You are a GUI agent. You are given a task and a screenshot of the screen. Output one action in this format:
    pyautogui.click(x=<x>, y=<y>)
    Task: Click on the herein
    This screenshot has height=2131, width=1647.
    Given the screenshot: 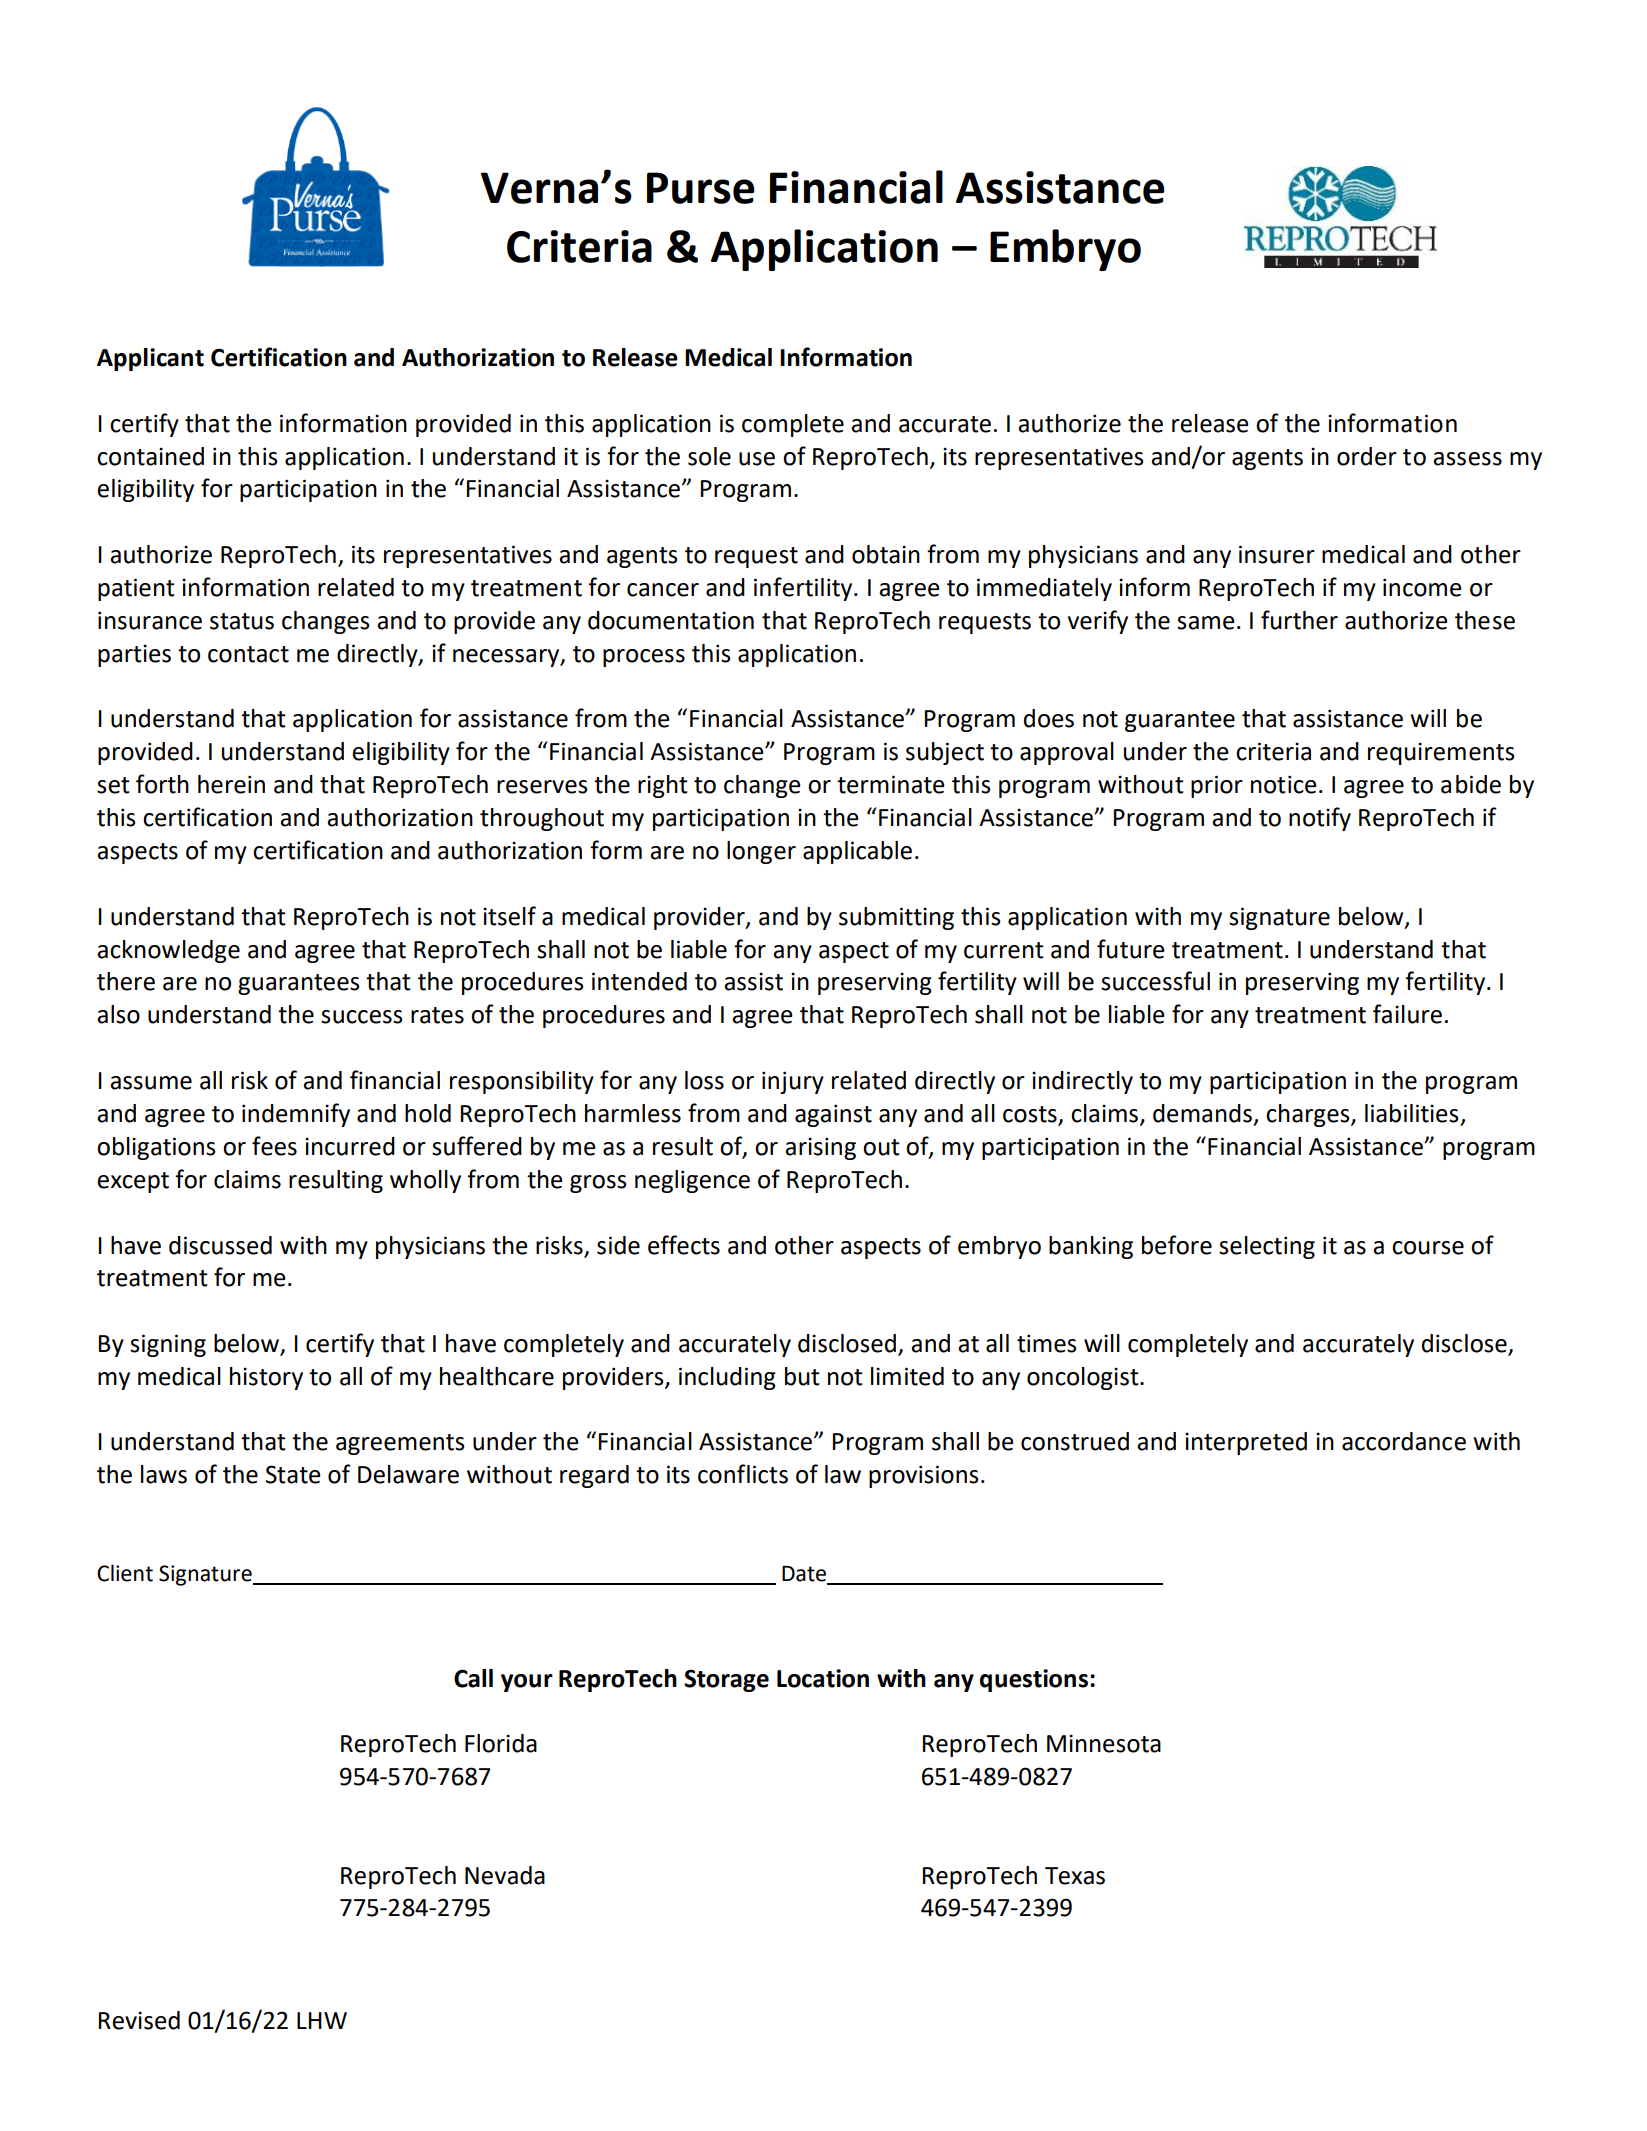 What is the action you would take?
    pyautogui.click(x=231, y=784)
